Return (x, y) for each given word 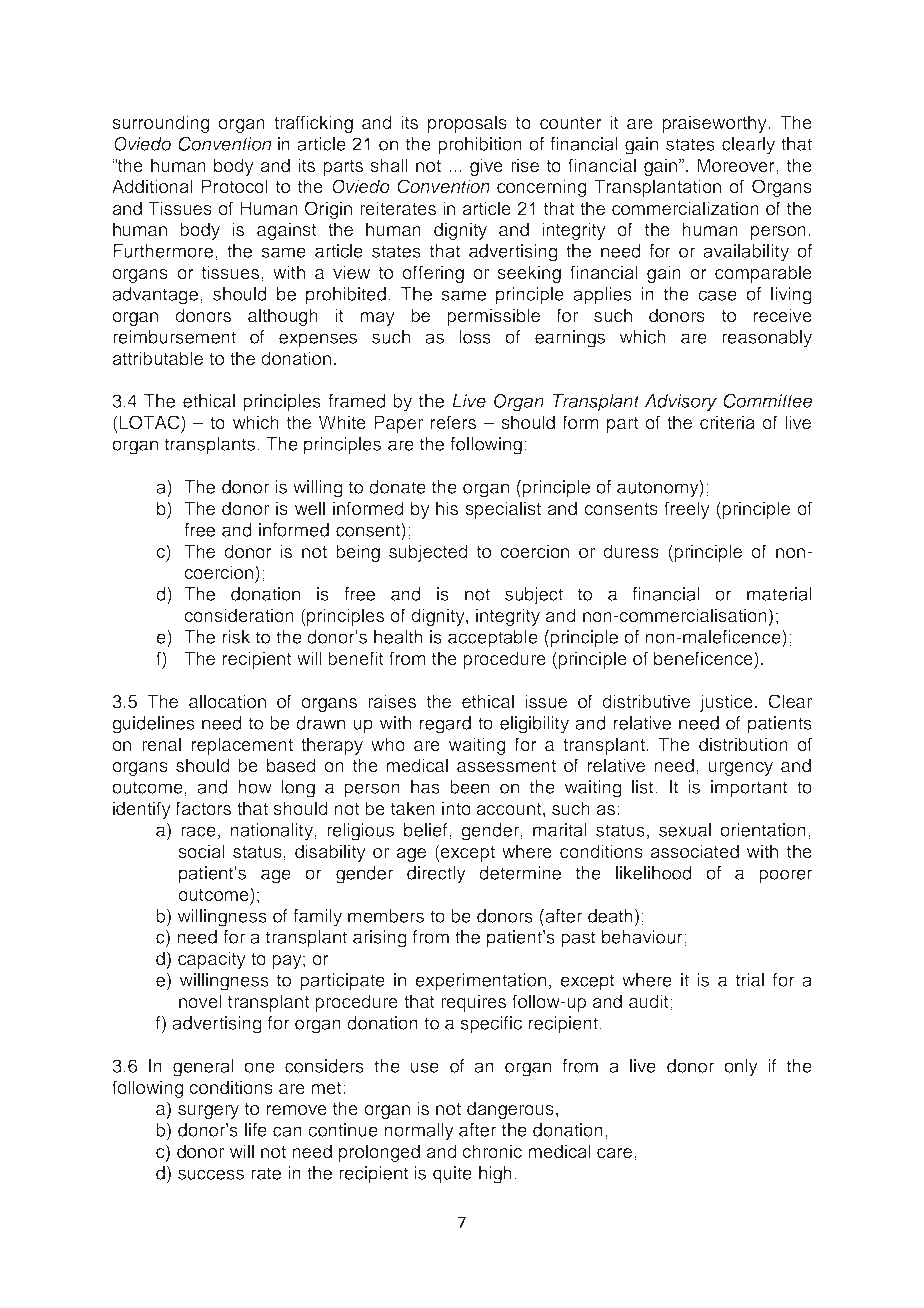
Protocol (234, 186)
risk (236, 637)
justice (726, 703)
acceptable (493, 639)
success (211, 1174)
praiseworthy (715, 124)
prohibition (480, 146)
